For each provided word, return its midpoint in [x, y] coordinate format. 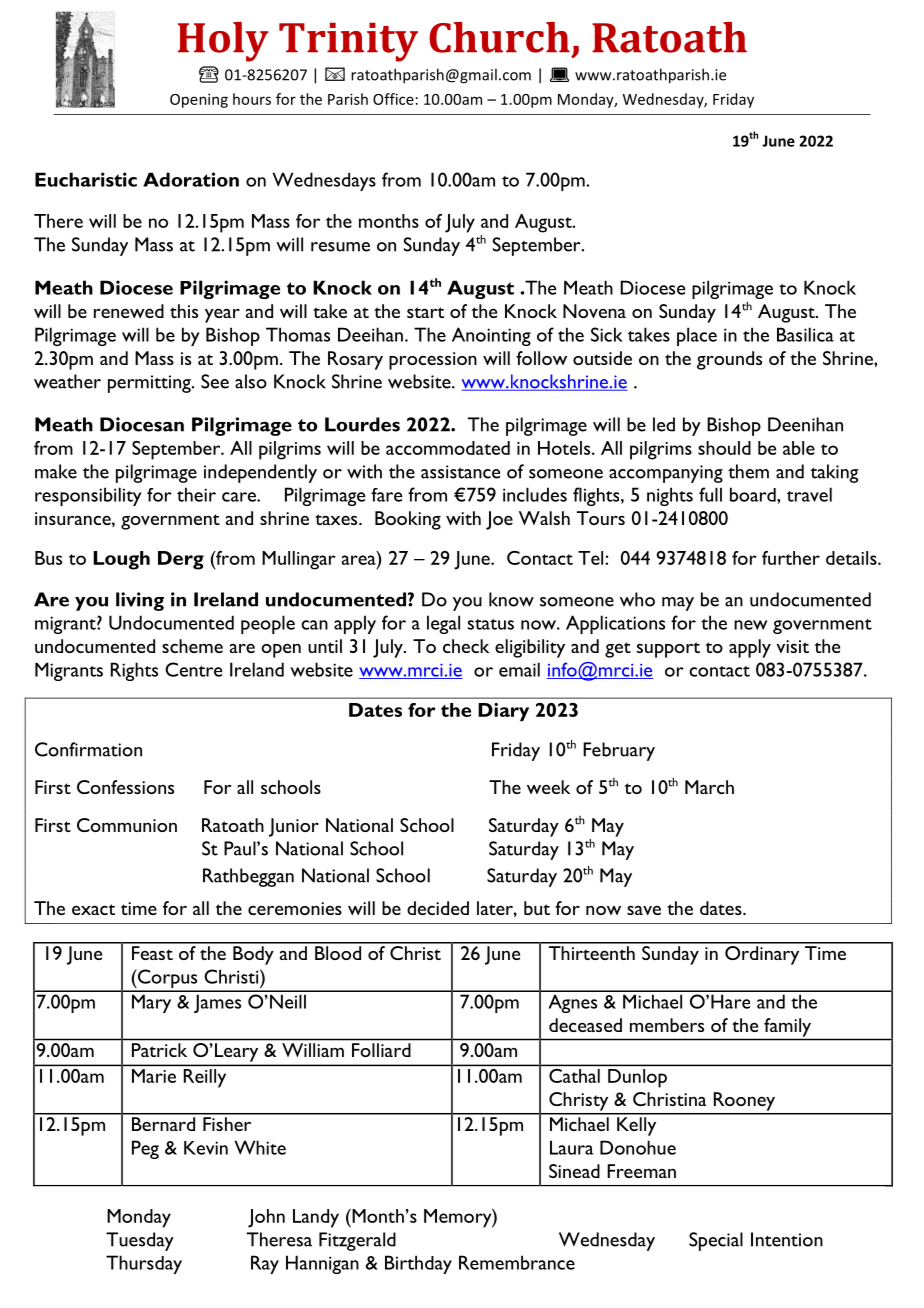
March [709, 787]
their [196, 494]
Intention [787, 1239]
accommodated [448, 448]
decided [438, 908]
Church [499, 37]
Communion [127, 825]
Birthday [418, 1264]
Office [393, 99]
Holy [223, 42]
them [748, 471]
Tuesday [140, 1241]
